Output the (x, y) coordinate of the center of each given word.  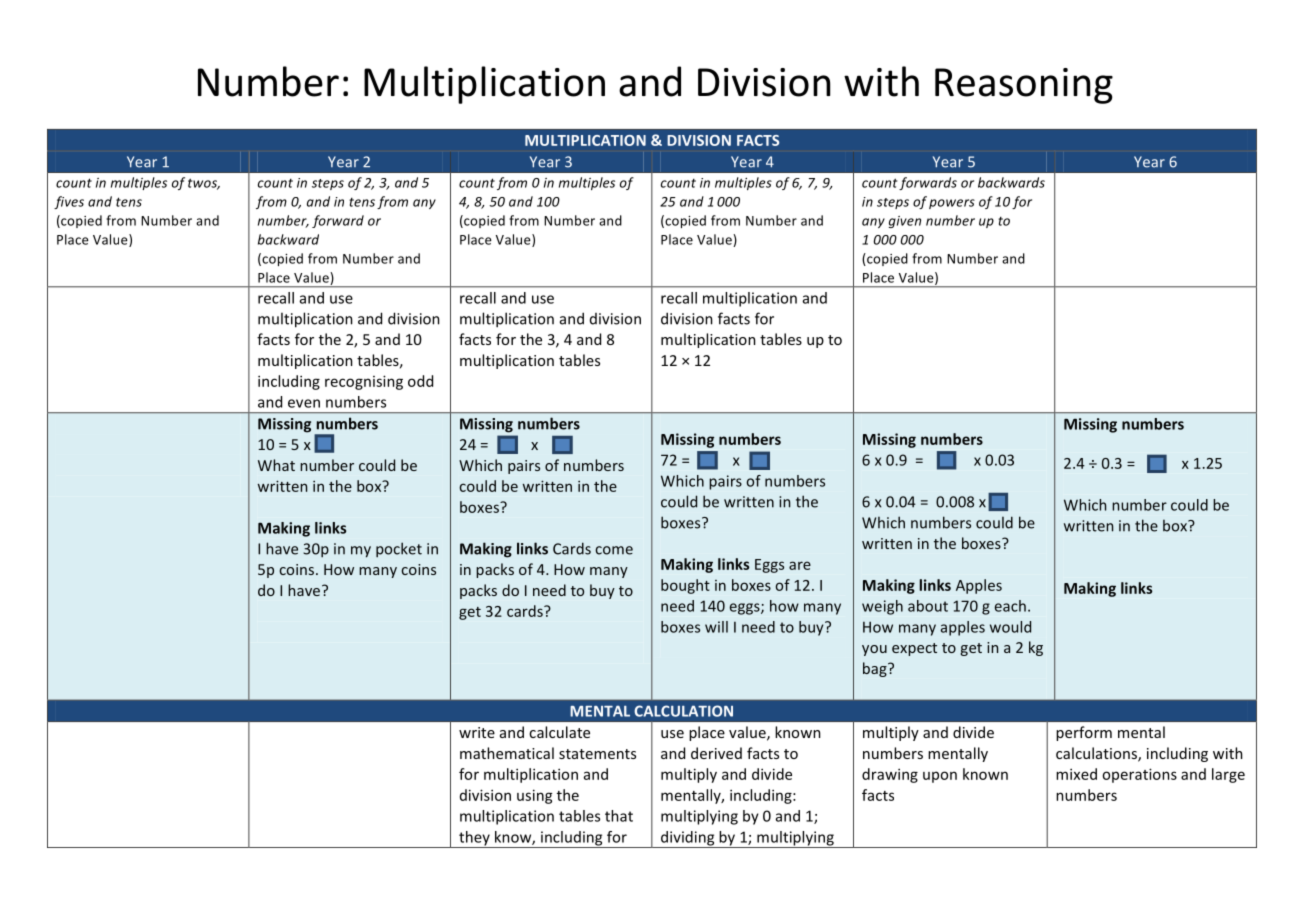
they (474, 839)
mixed (1076, 774)
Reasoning (1024, 86)
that (619, 816)
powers (952, 204)
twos (204, 184)
